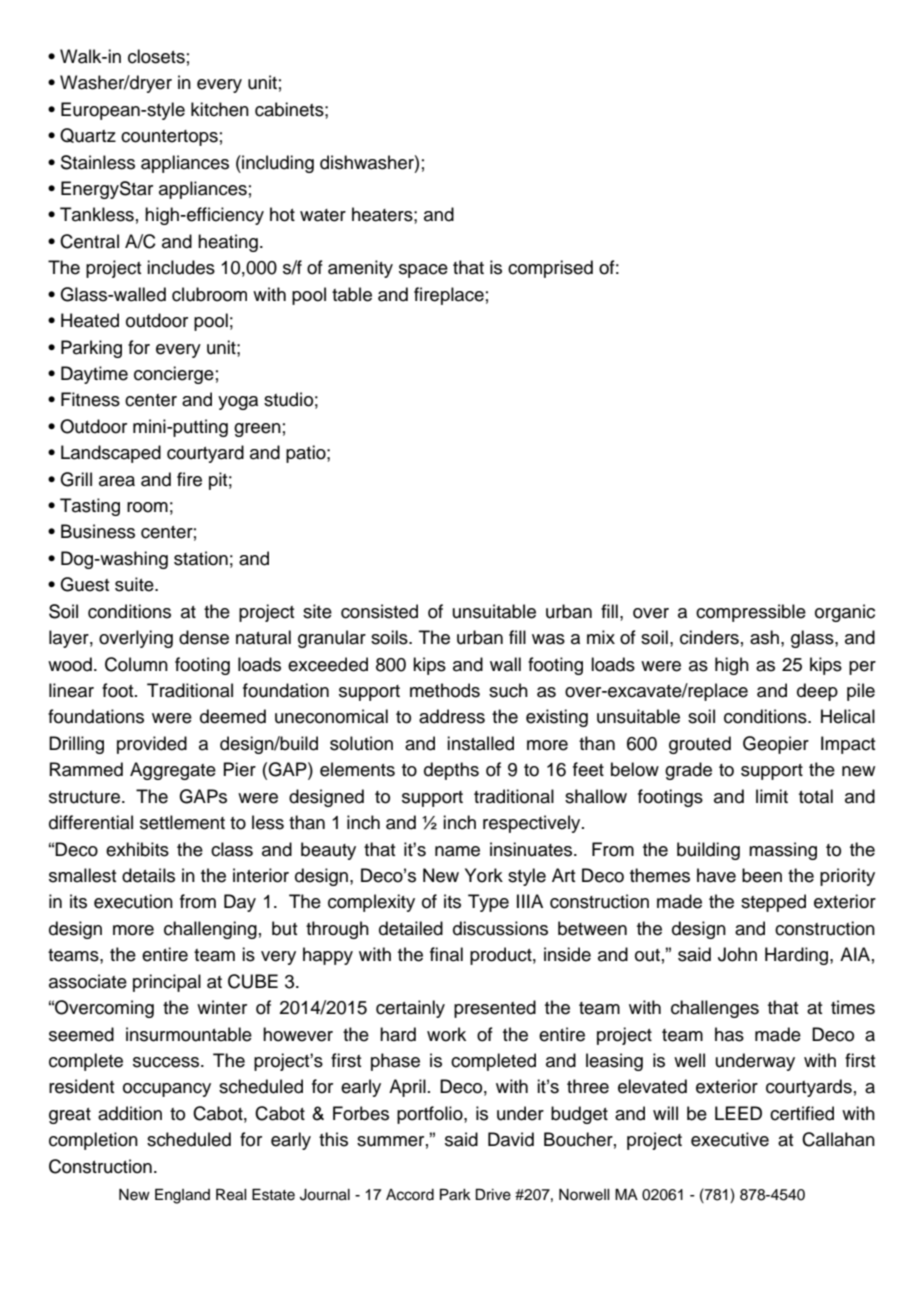 This image has width=924, height=1308. Describe the element at coordinates (730, 1139) in the image. I see `executive` at that location.
